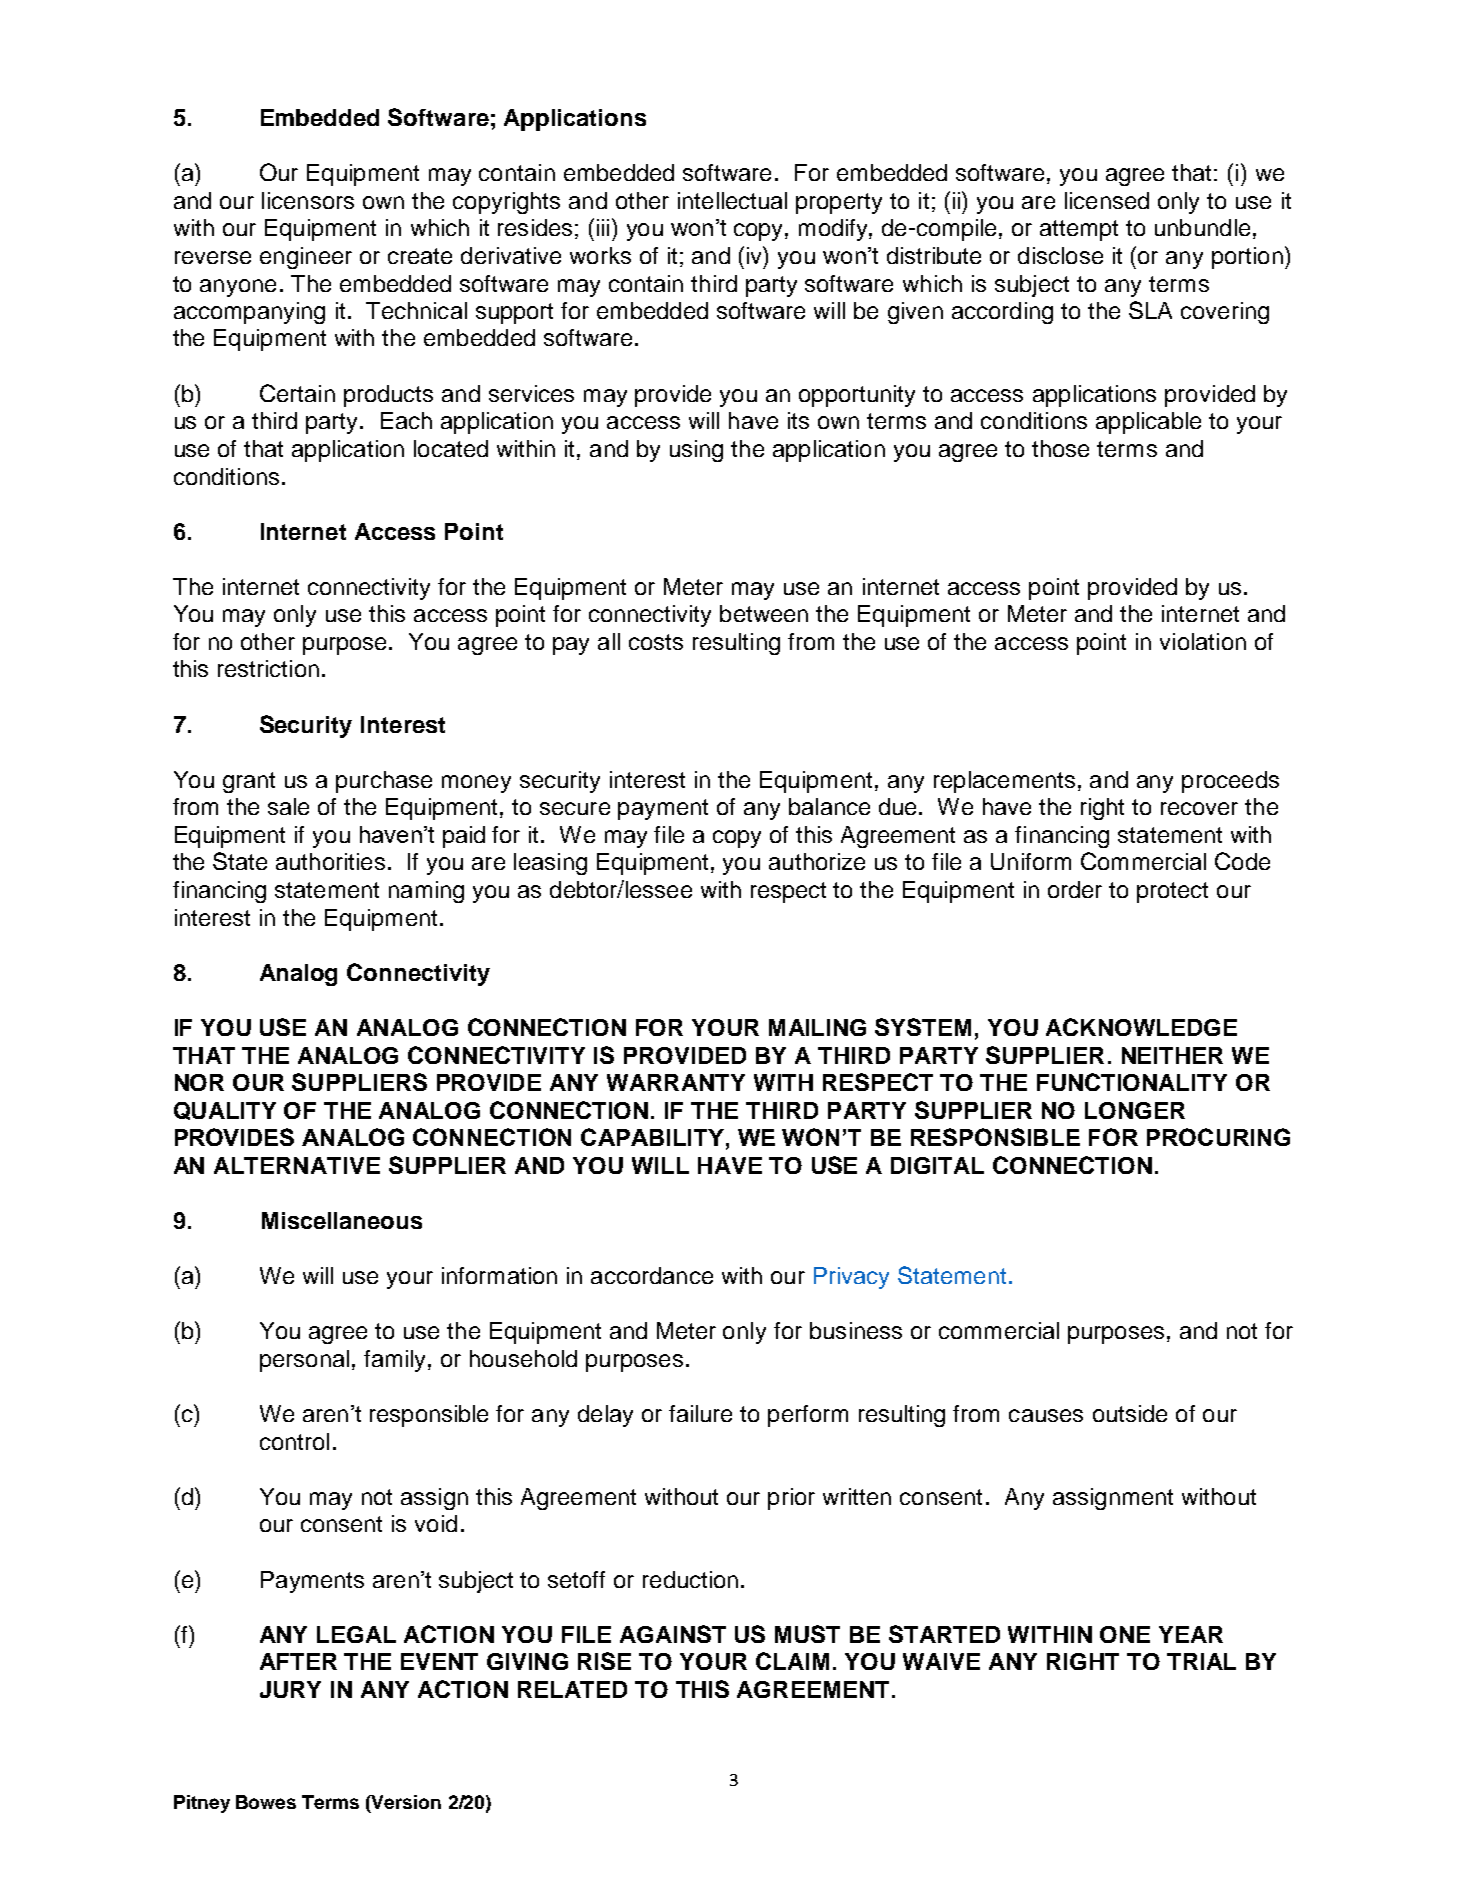 This screenshot has width=1467, height=1899. I want to click on engineer, so click(306, 258).
